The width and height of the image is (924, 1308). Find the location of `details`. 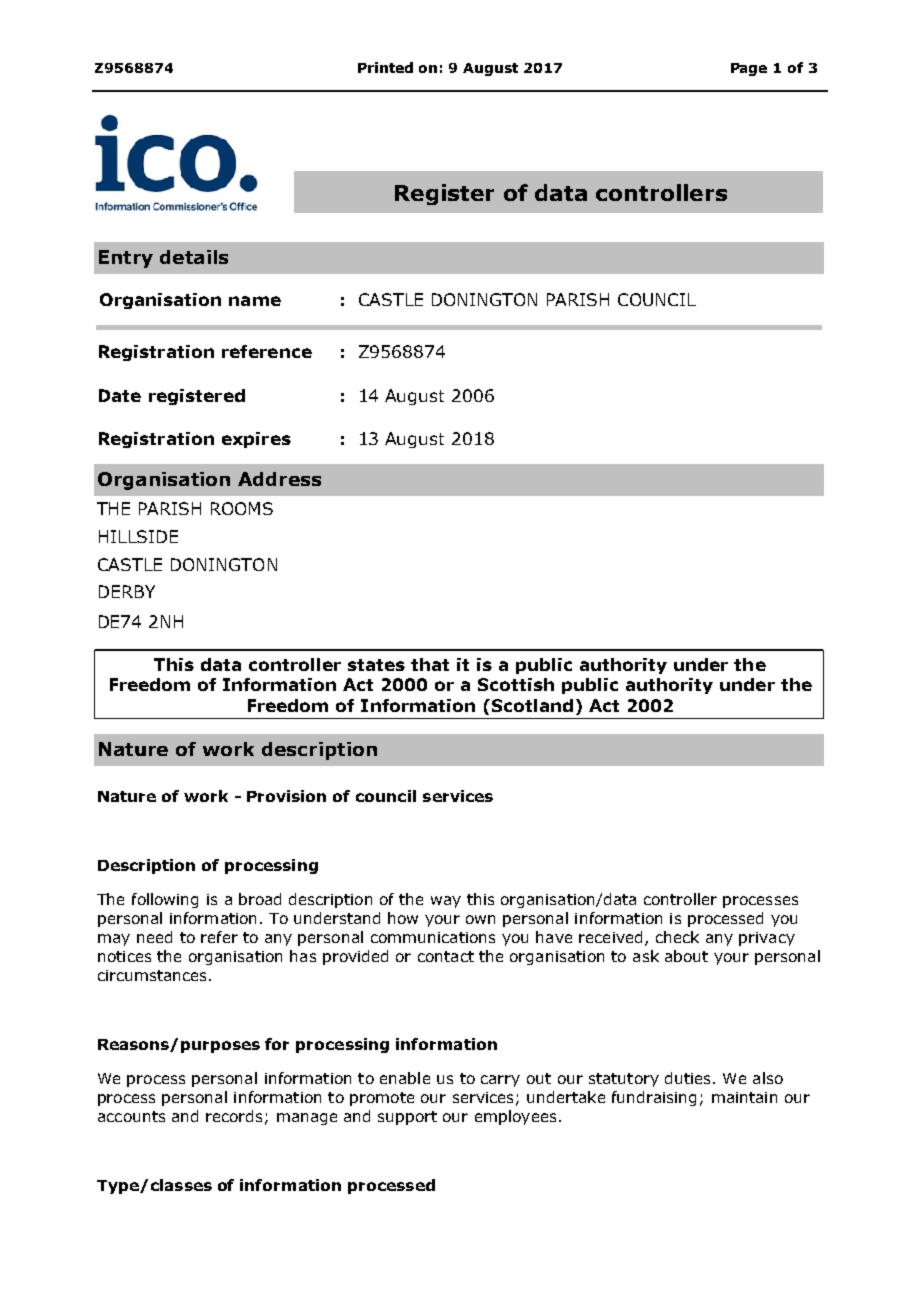

details is located at coordinates (194, 257).
